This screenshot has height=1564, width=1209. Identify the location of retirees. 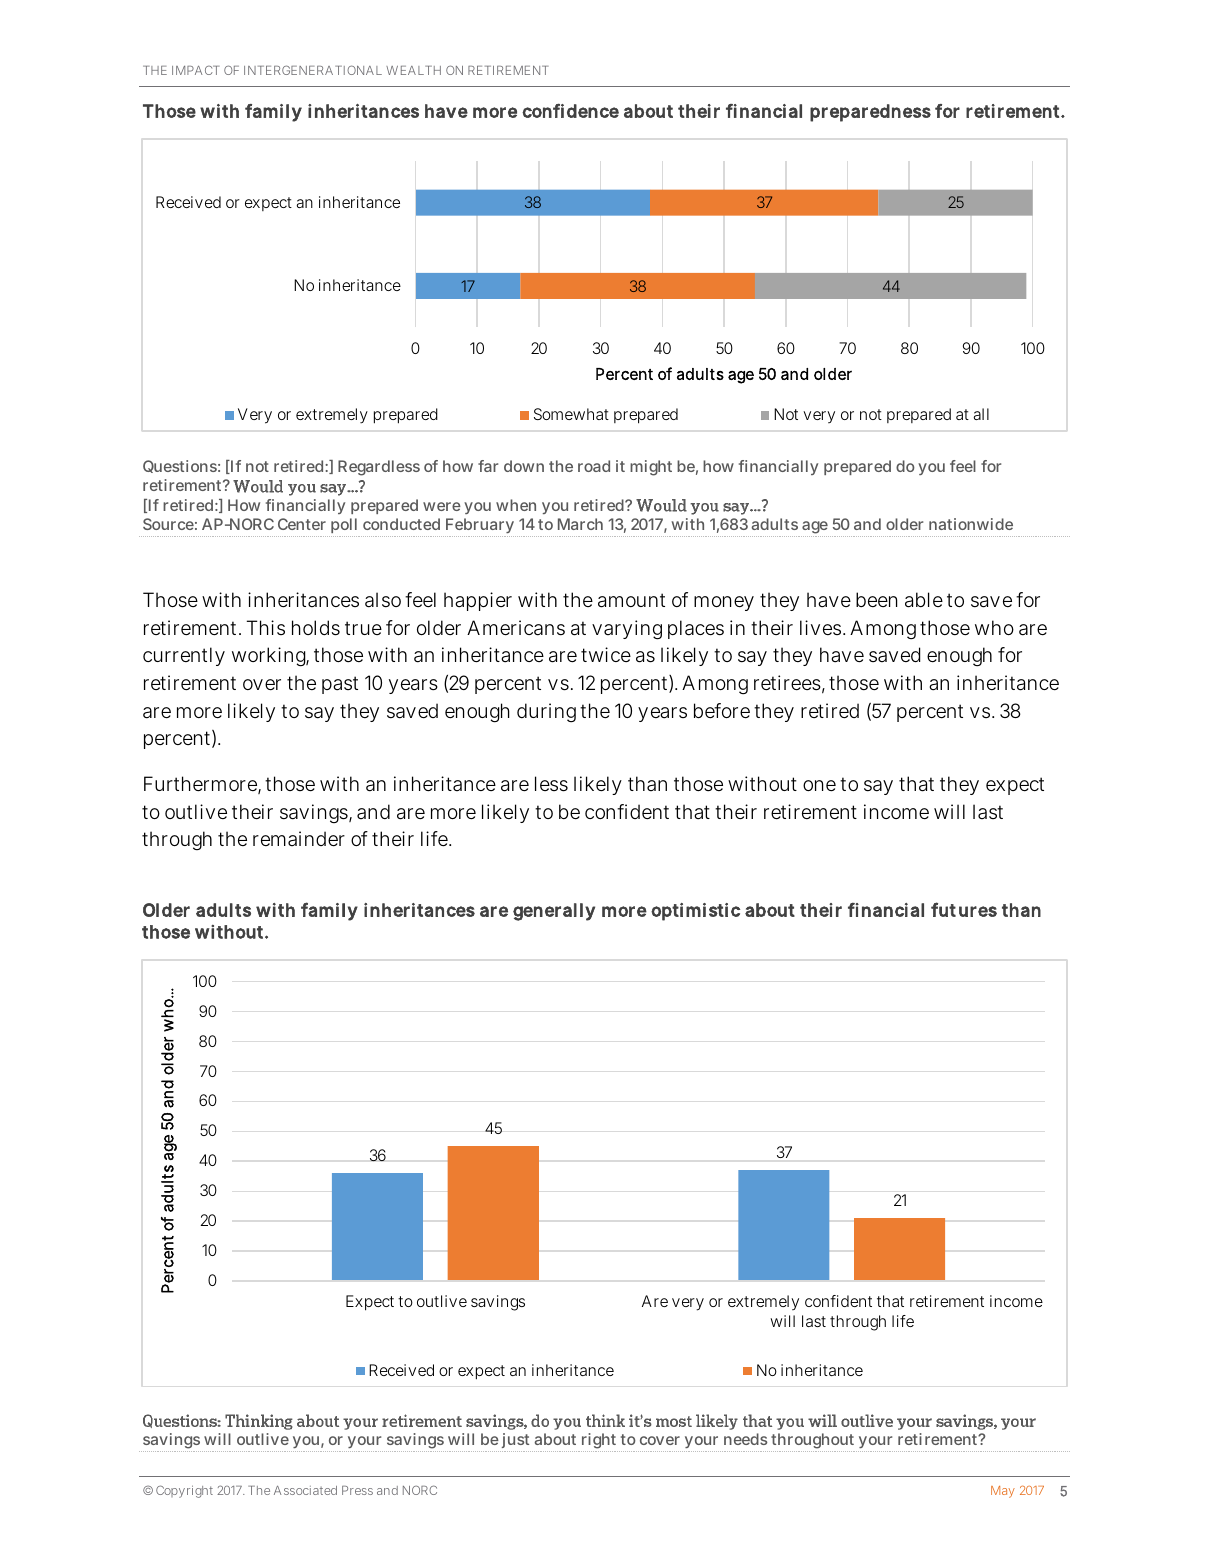
(789, 684).
